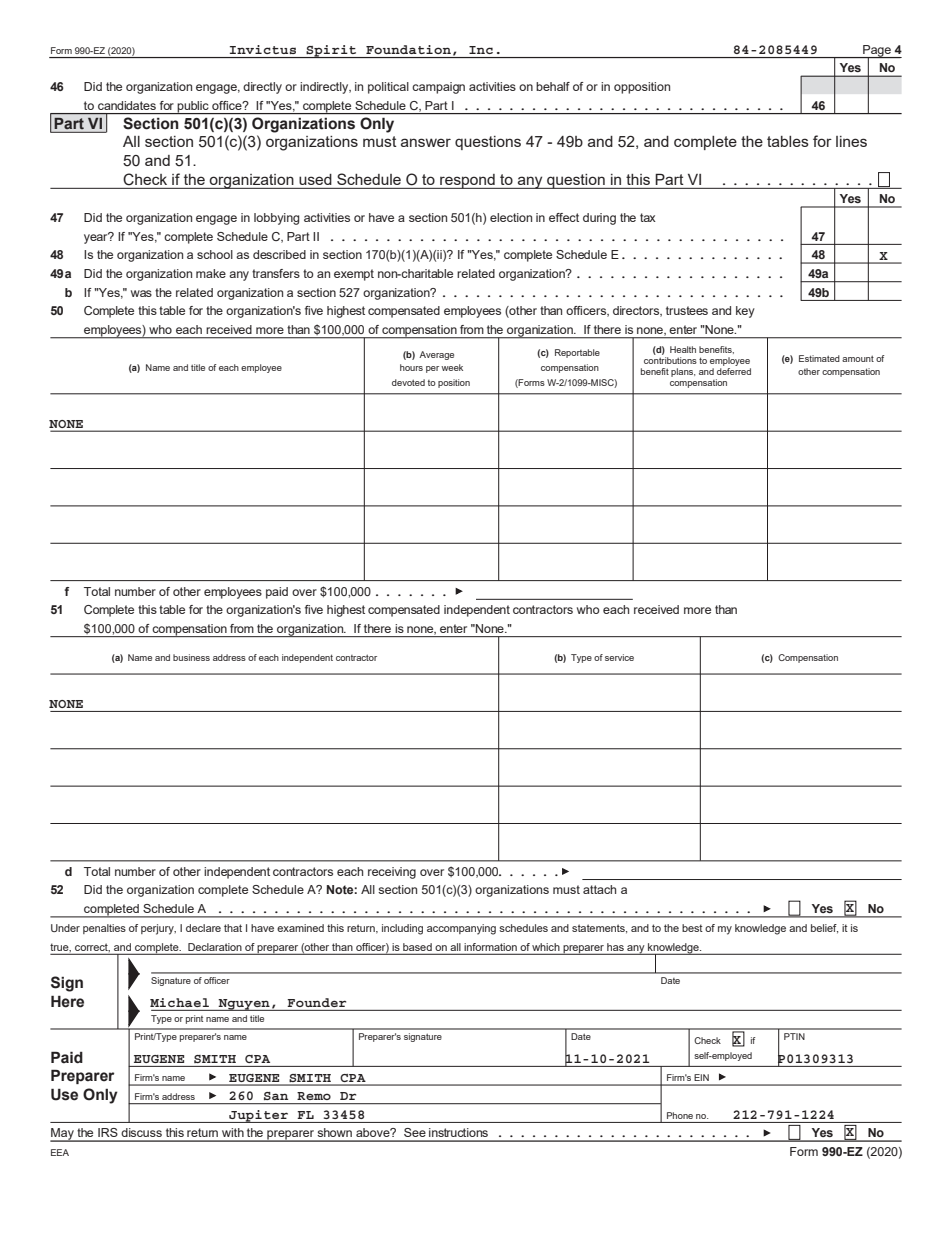 The height and width of the screenshot is (1233, 952). Describe the element at coordinates (619, 657) in the screenshot. I see `service` at that location.
